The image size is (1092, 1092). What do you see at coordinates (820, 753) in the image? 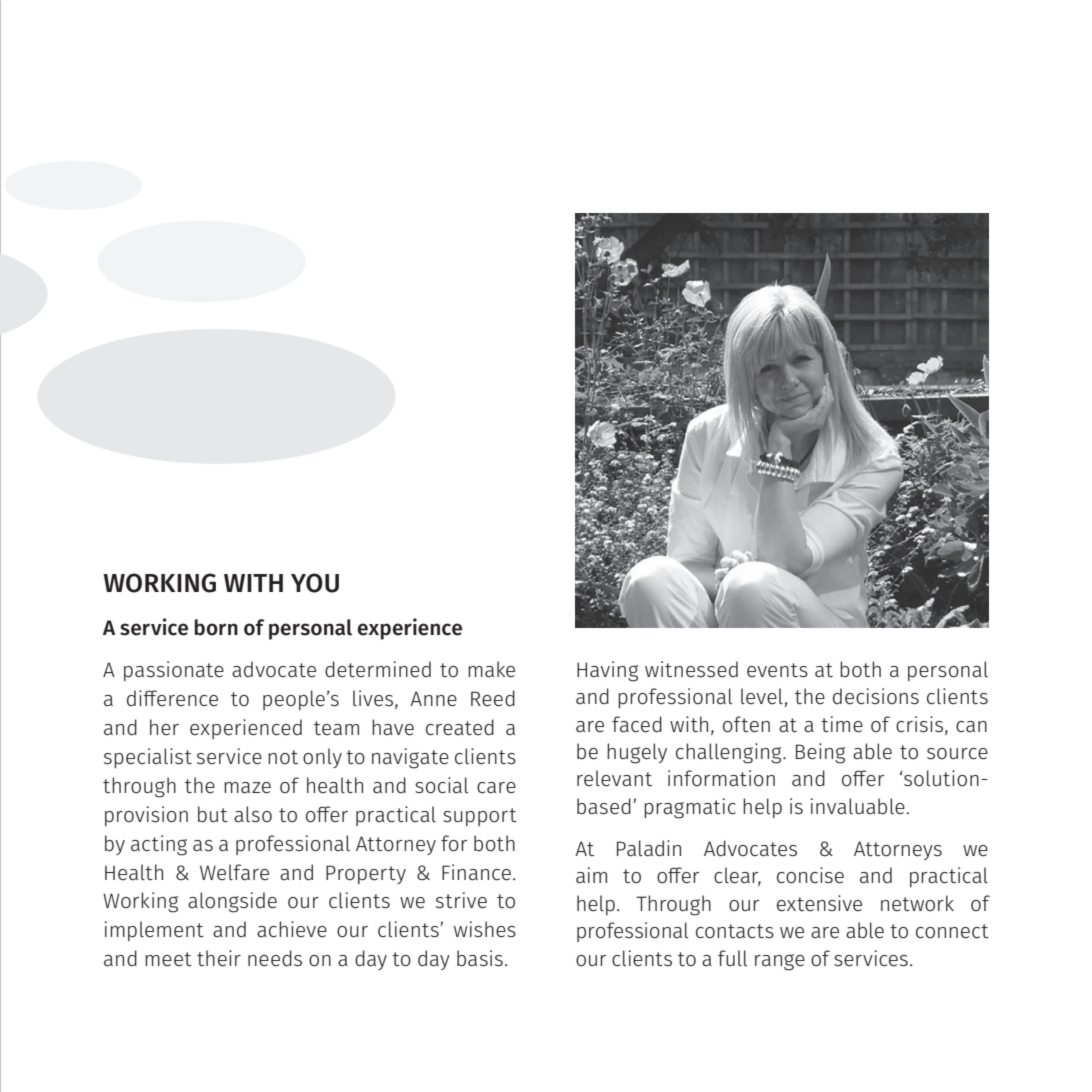
I see `Being` at bounding box center [820, 753].
